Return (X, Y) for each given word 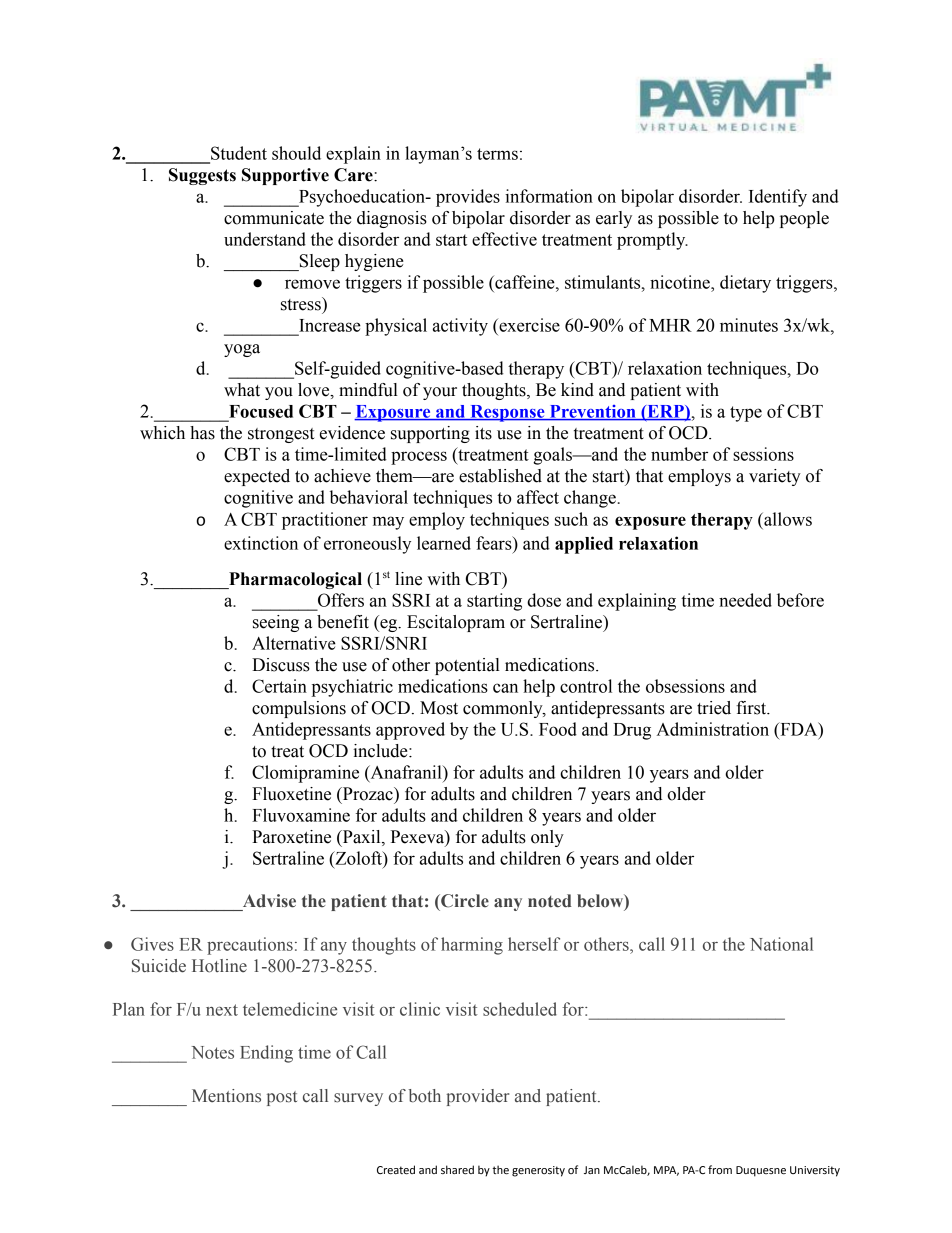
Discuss (281, 665)
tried (714, 708)
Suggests (202, 176)
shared (457, 1170)
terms (497, 154)
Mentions (226, 1096)
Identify (778, 198)
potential (467, 666)
